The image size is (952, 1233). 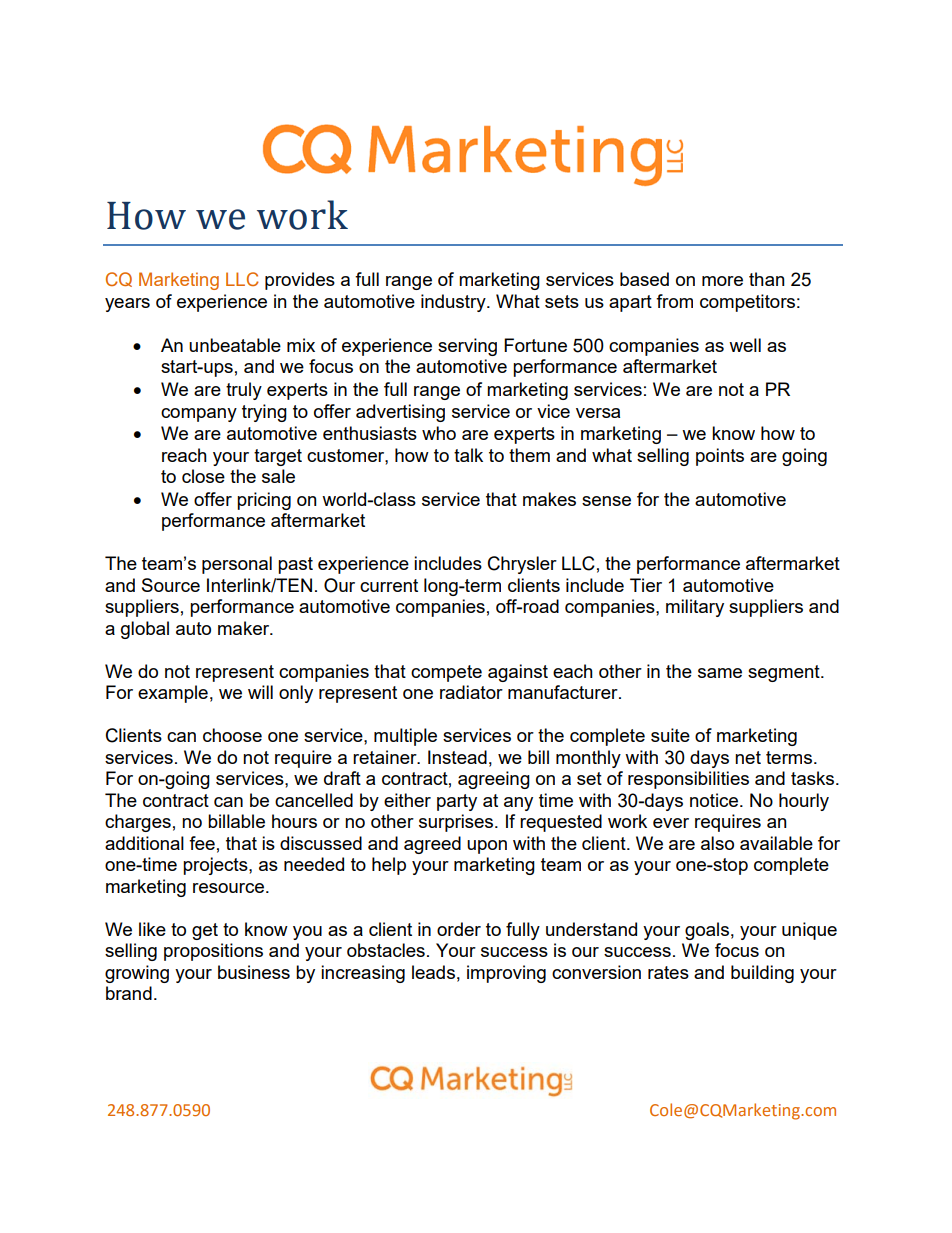 What do you see at coordinates (213, 952) in the page?
I see `propositions` at bounding box center [213, 952].
